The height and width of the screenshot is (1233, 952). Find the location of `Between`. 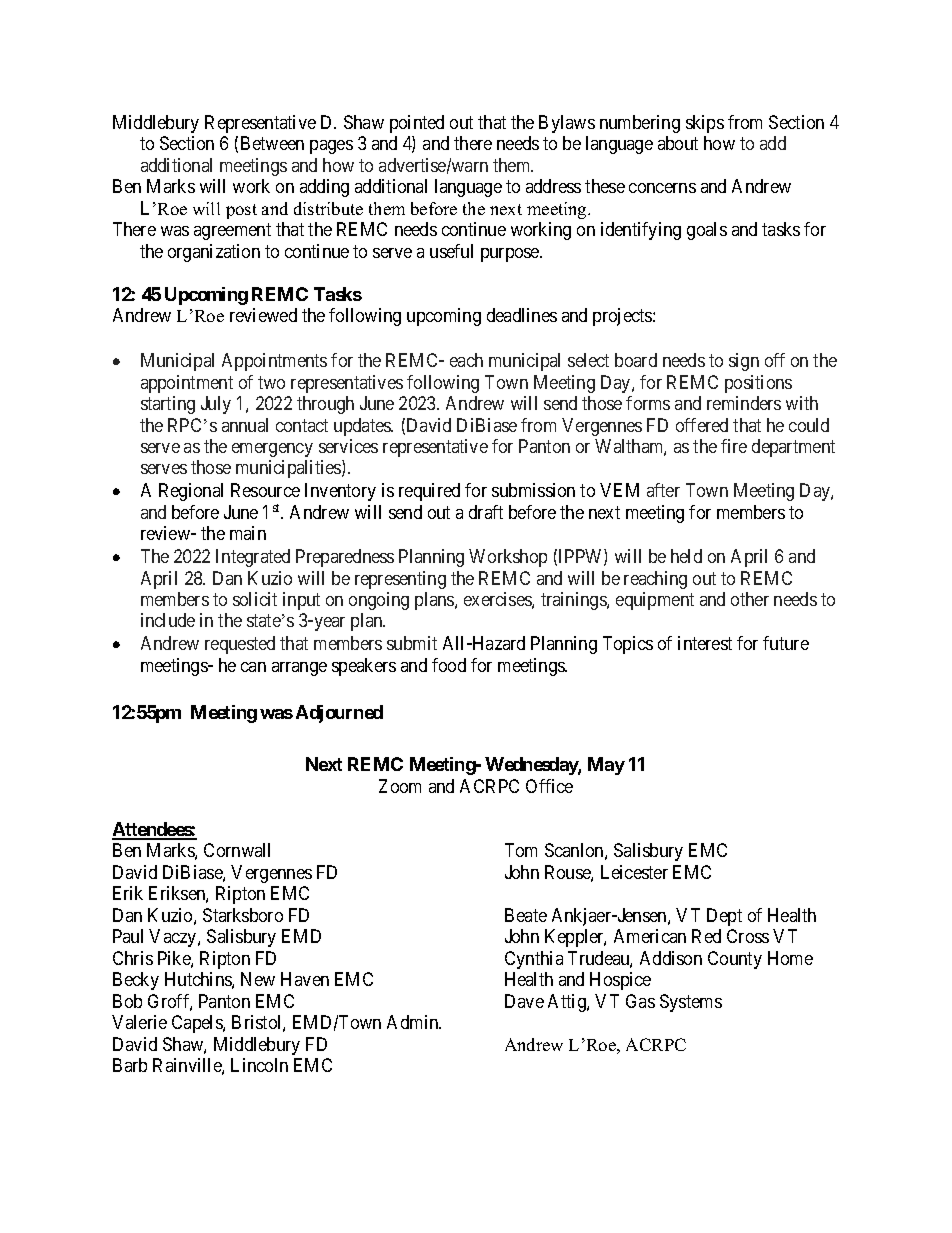

Between is located at coordinates (272, 143).
